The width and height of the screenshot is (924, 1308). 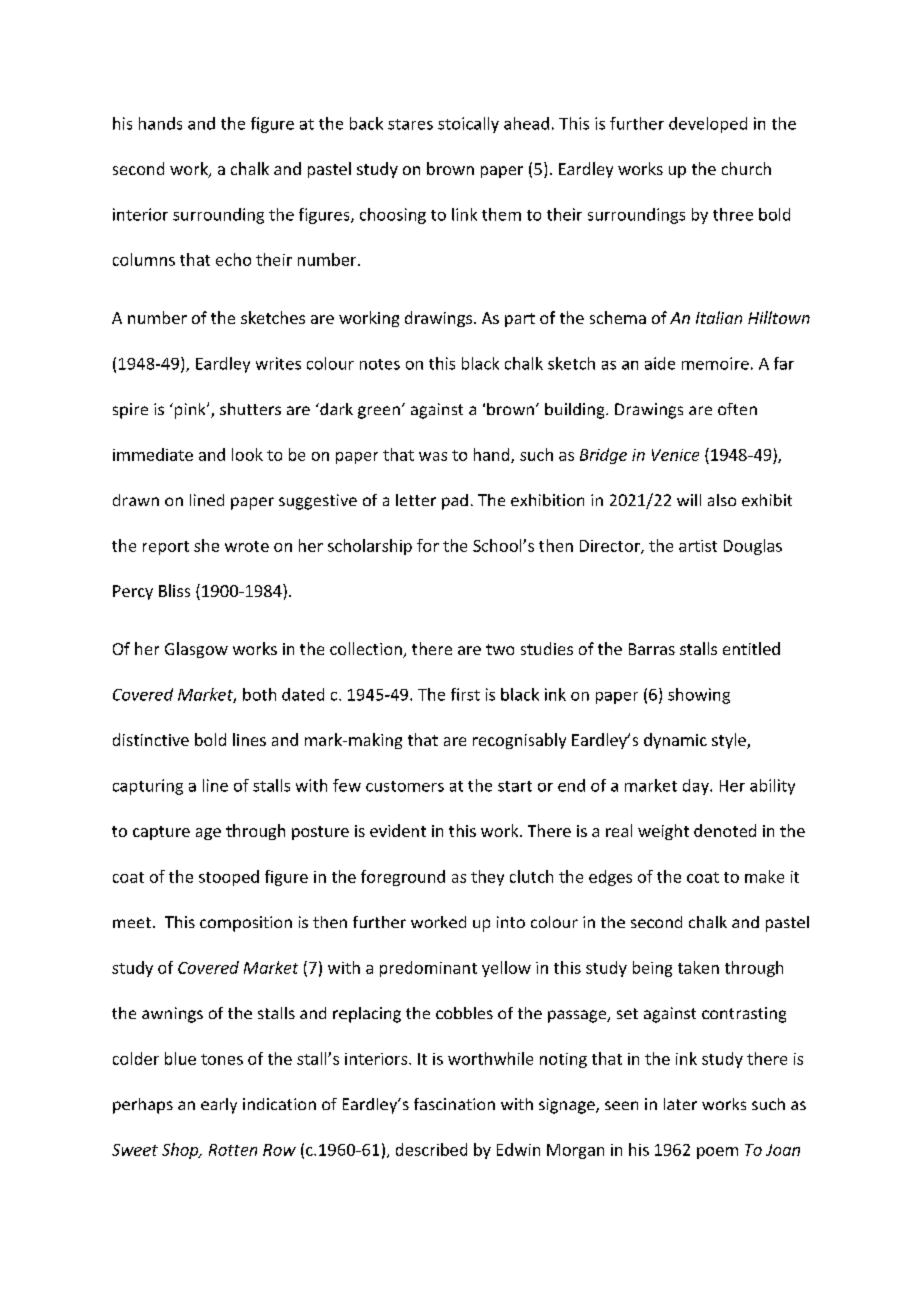 What do you see at coordinates (708, 125) in the screenshot?
I see `developed` at bounding box center [708, 125].
